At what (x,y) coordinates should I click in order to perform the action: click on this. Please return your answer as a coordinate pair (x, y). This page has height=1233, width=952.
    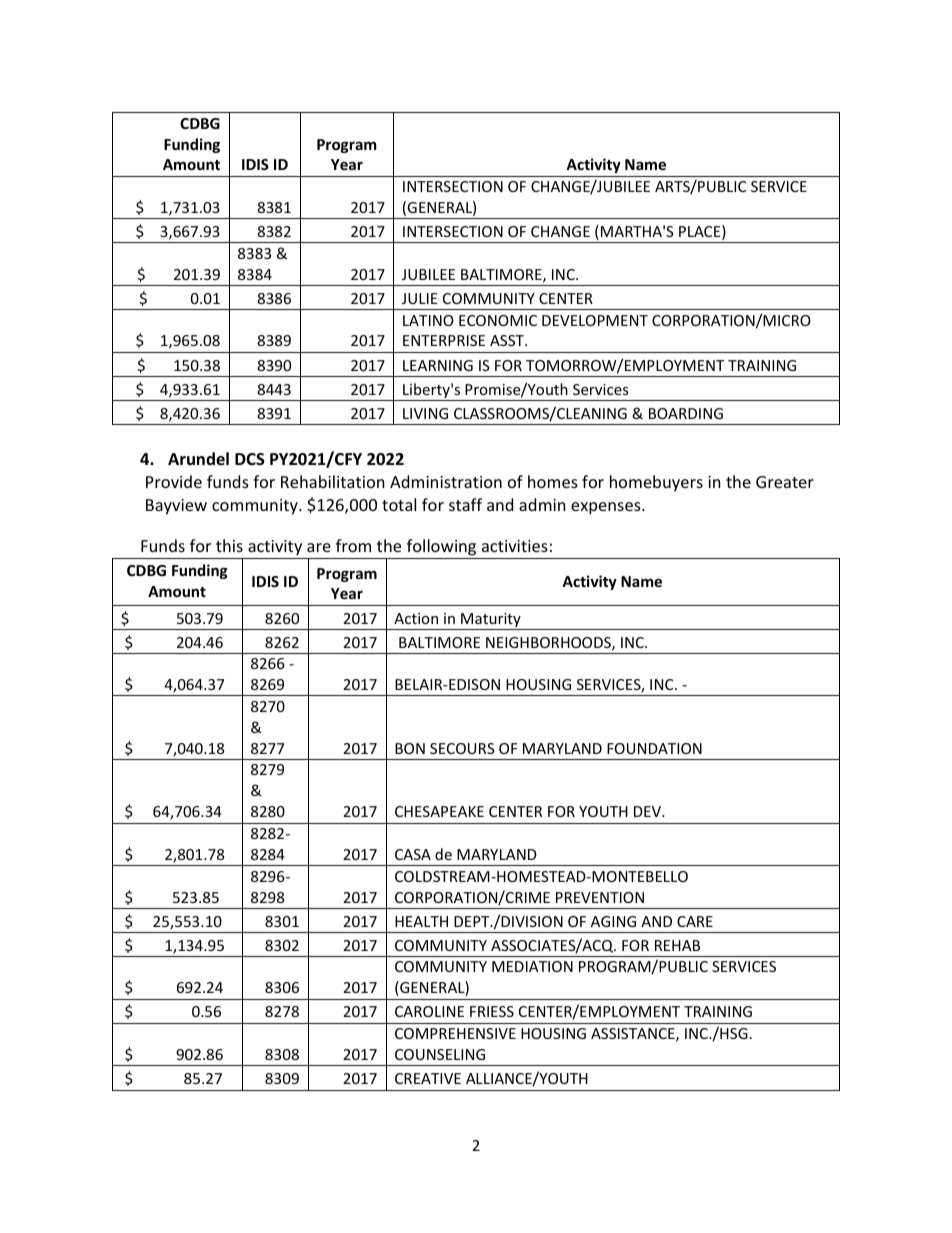
    Looking at the image, I should click on (229, 545).
